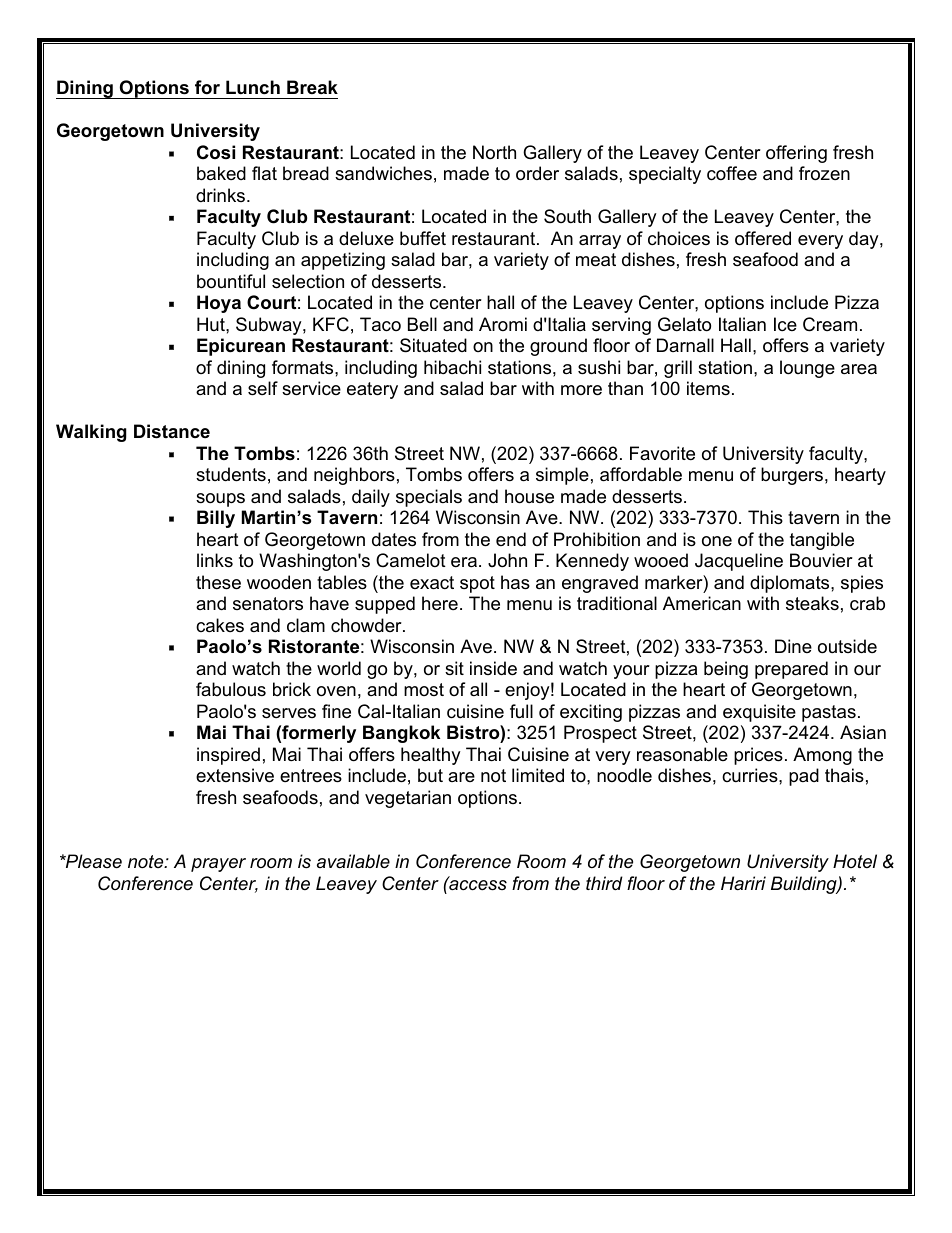 The image size is (952, 1233). I want to click on Cream, so click(830, 324).
